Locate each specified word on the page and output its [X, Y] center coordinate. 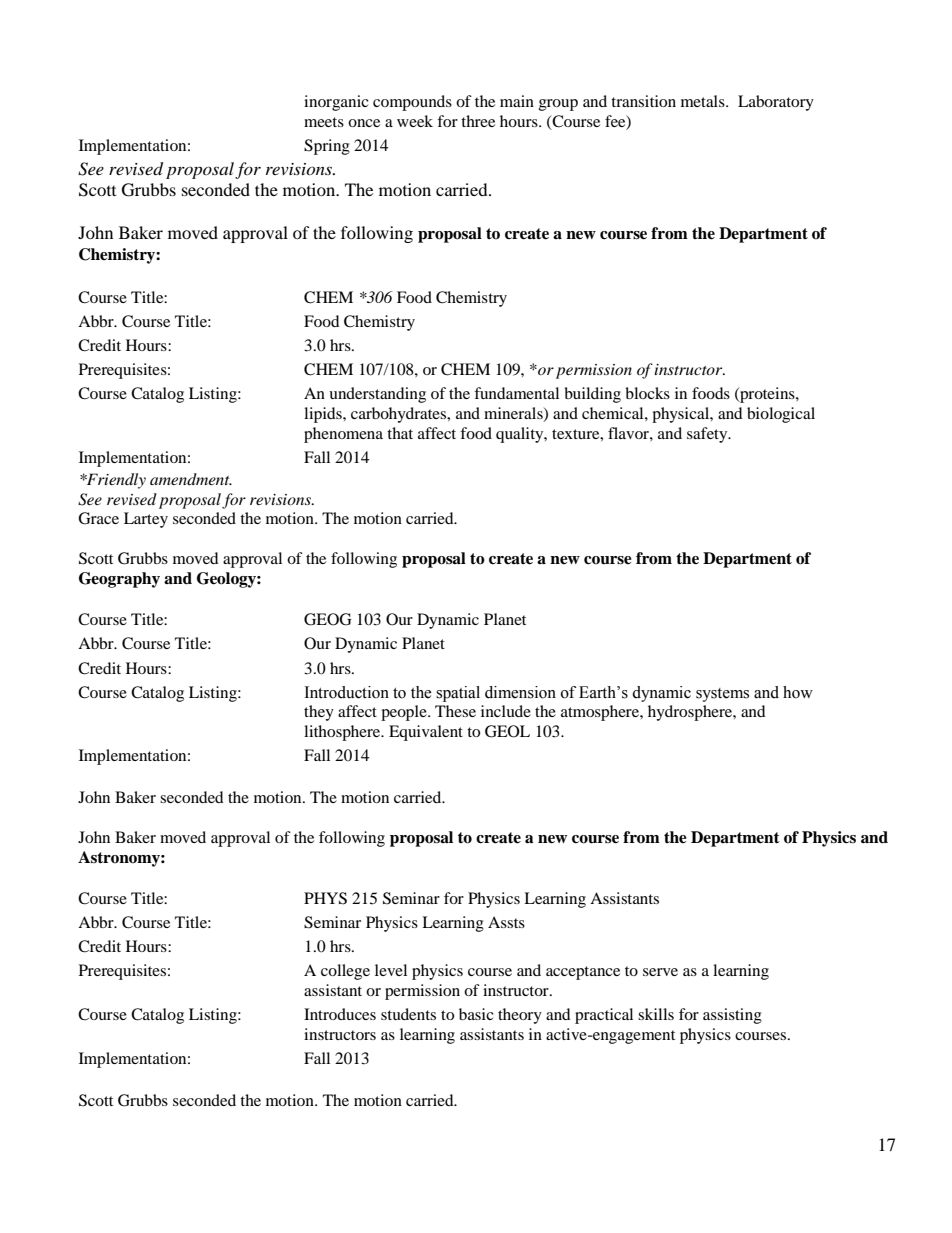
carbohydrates [400, 415]
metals [704, 101]
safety [708, 435]
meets [324, 122]
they [319, 713]
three [478, 121]
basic [476, 1014]
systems [722, 695]
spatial [458, 694]
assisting [732, 1016]
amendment [191, 479]
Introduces [340, 1014]
